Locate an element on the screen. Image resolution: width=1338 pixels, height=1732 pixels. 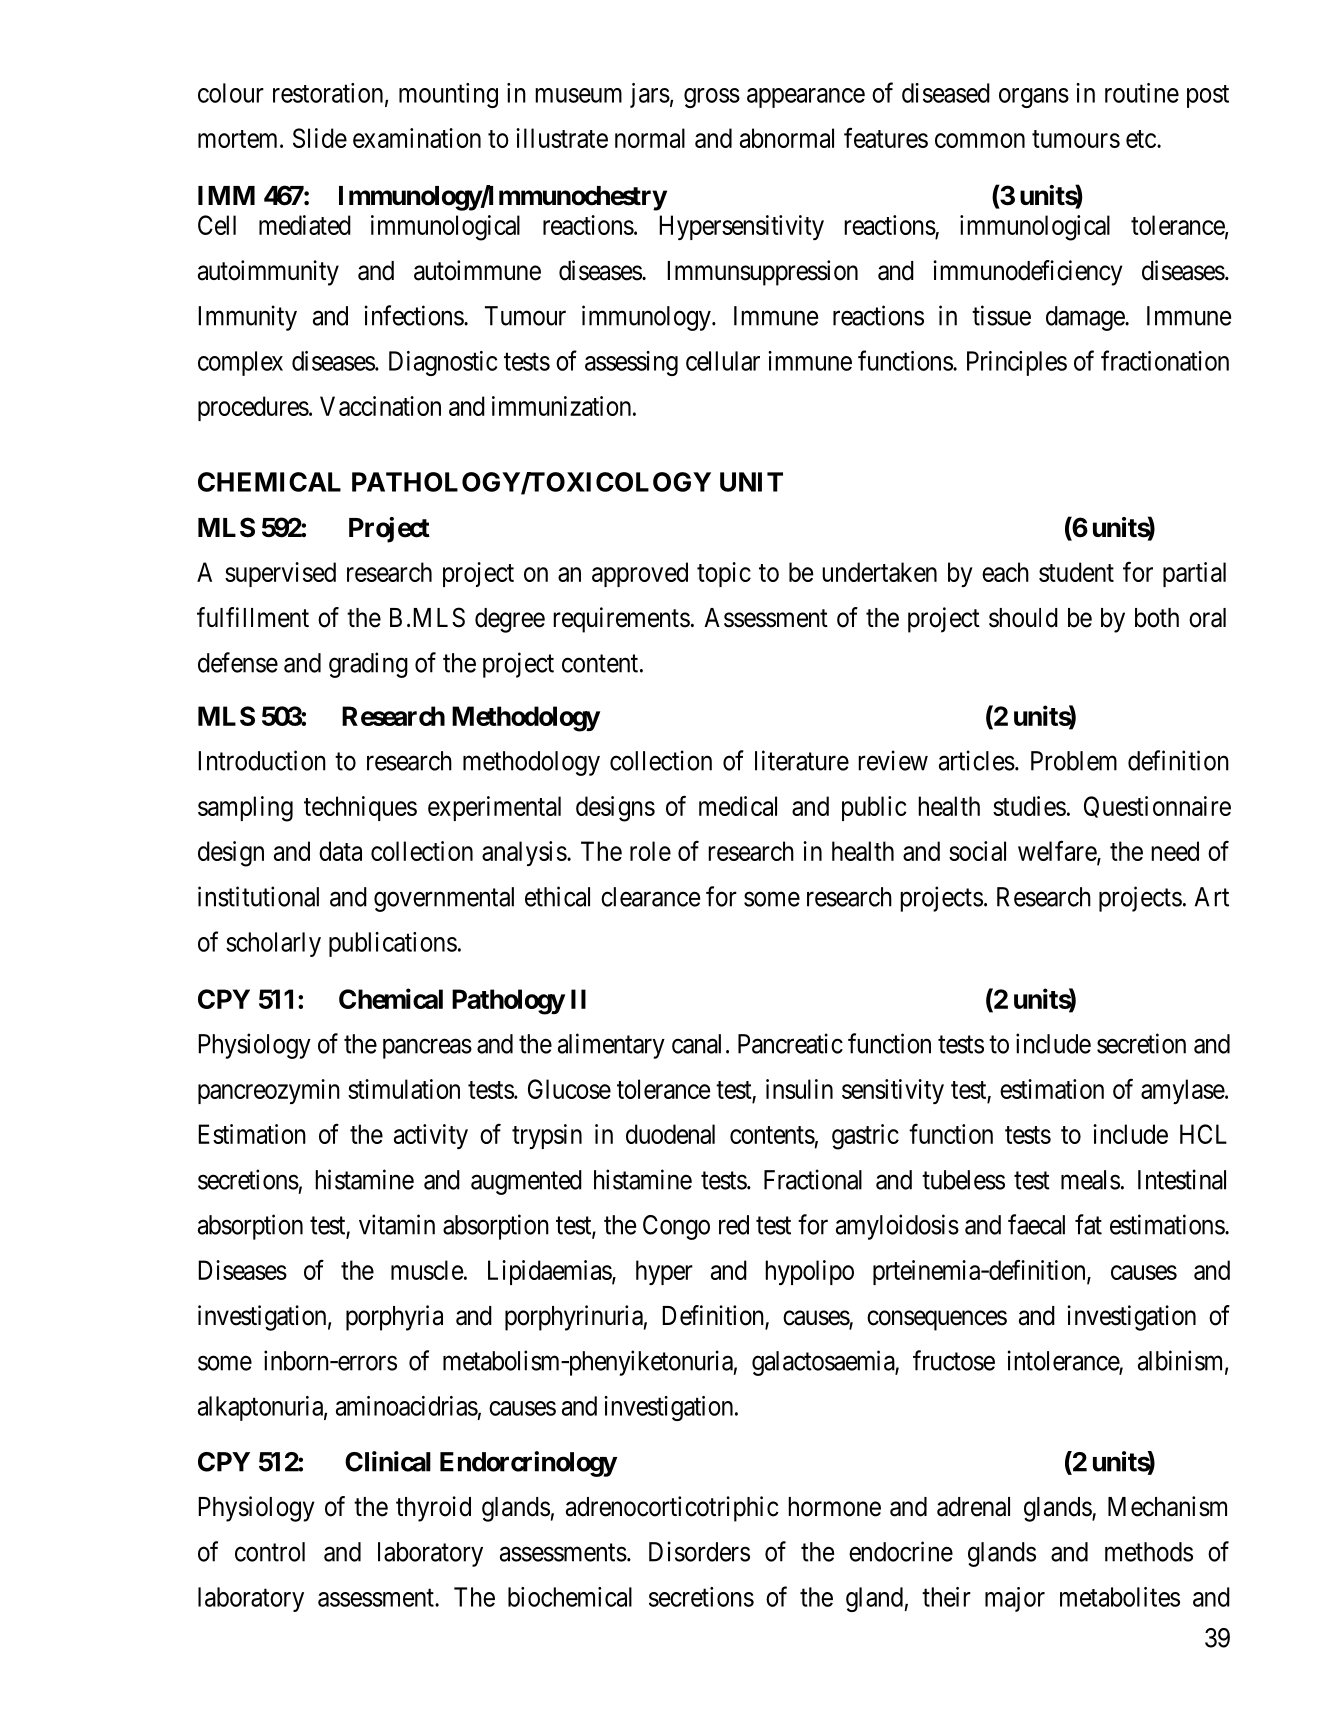
grading is located at coordinates (368, 665).
